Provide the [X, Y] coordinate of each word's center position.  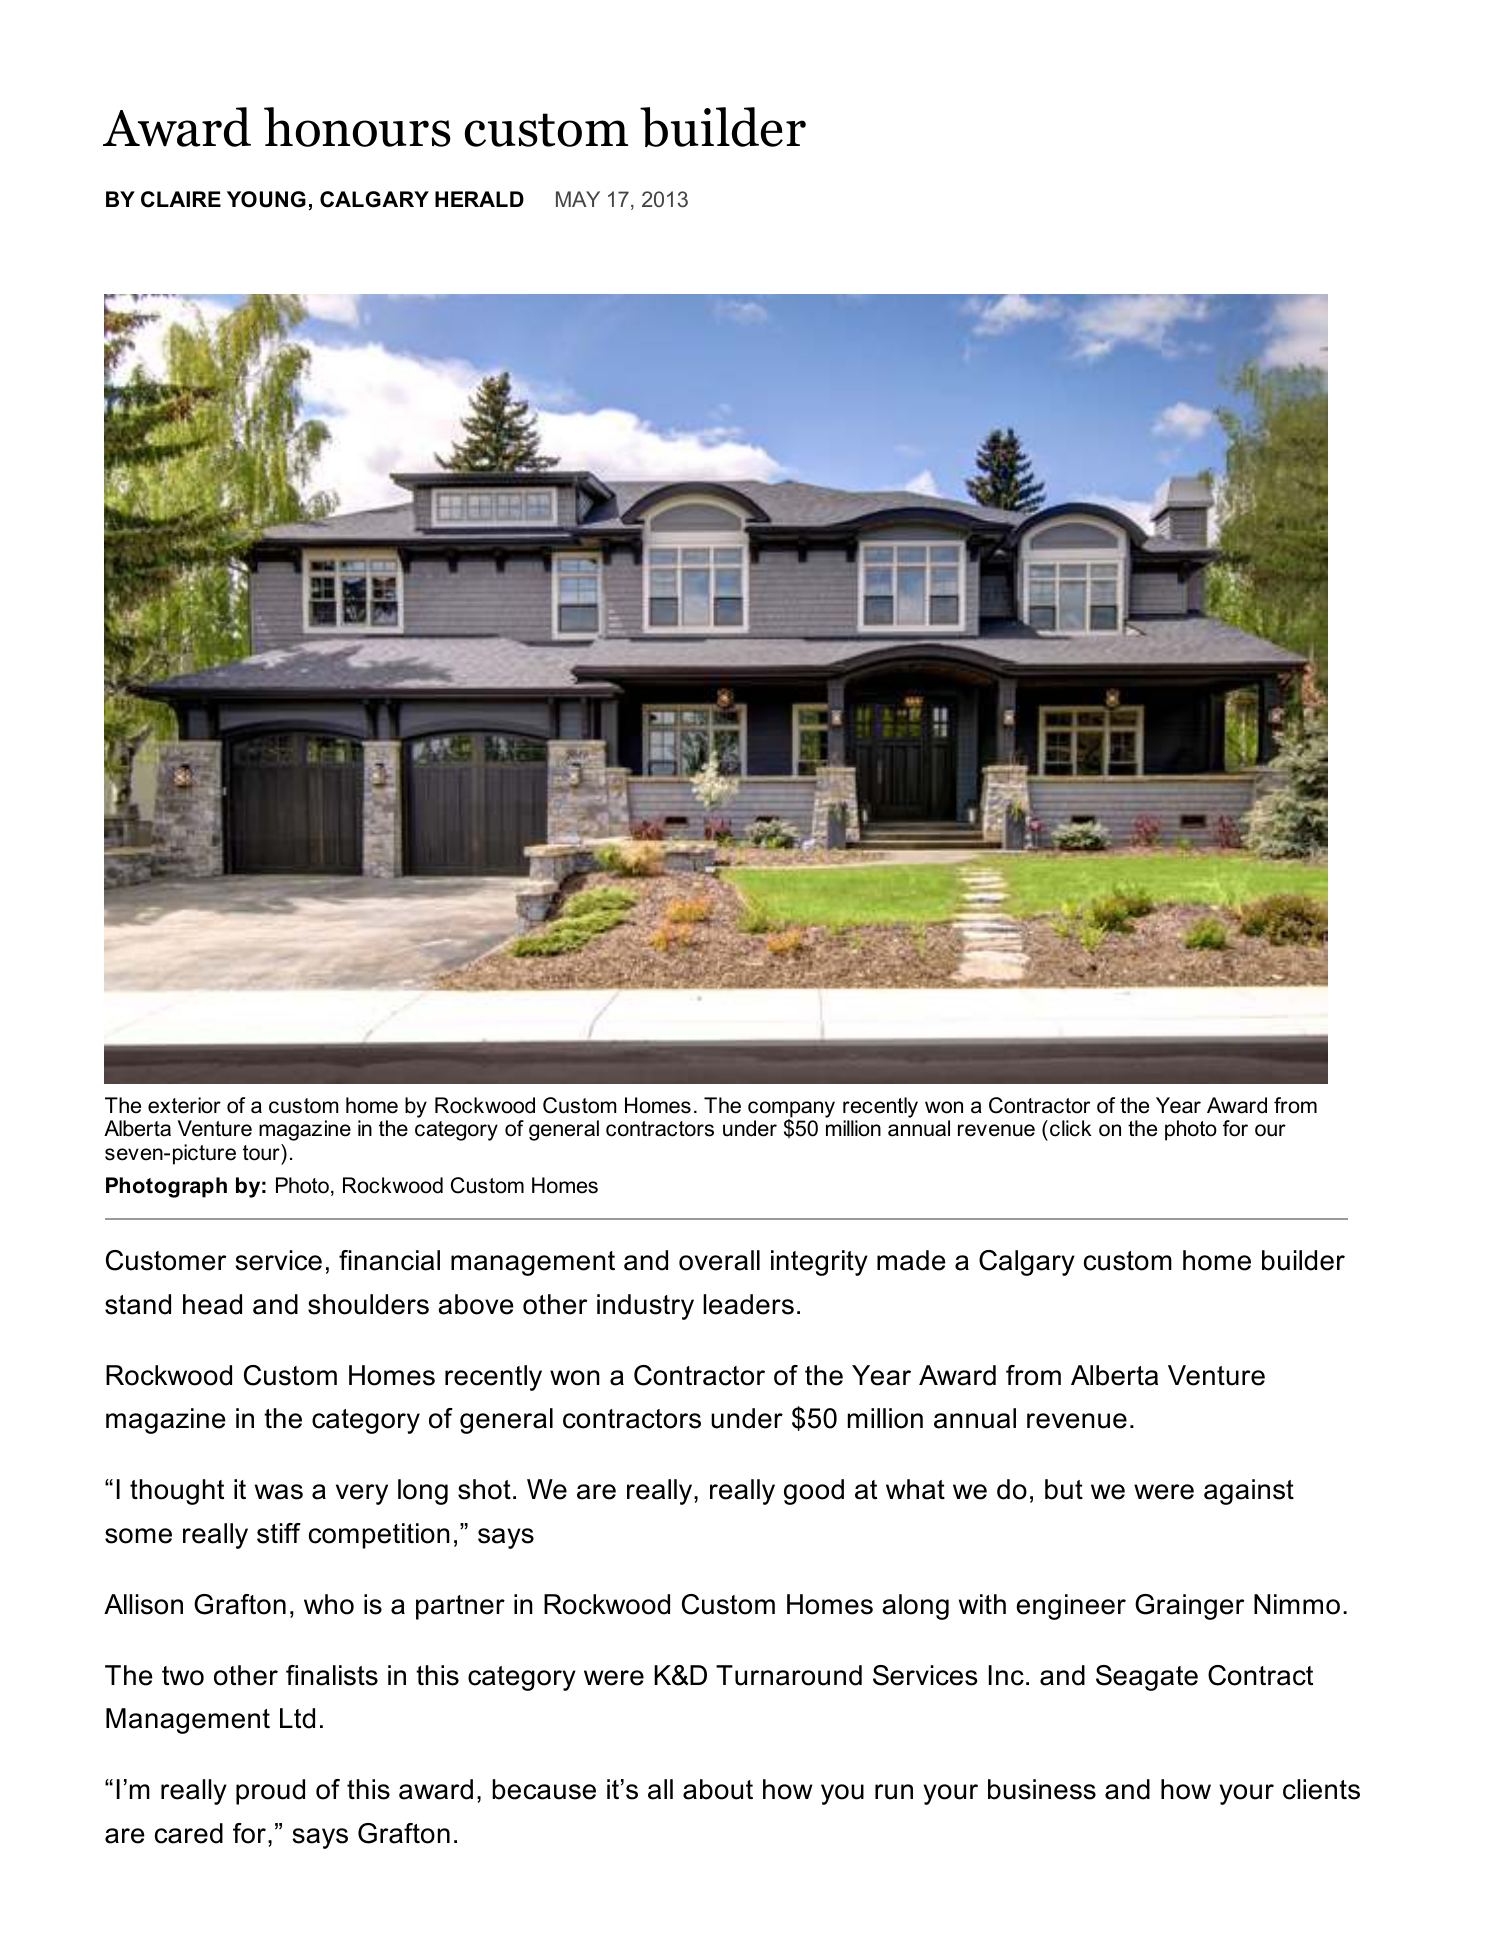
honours [357, 127]
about [718, 1789]
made [911, 1260]
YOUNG [266, 199]
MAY [578, 199]
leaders [748, 1304]
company [791, 1110]
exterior [184, 1105]
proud [270, 1792]
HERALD [479, 199]
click [1071, 1128]
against [1249, 1492]
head [212, 1304]
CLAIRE [181, 199]
